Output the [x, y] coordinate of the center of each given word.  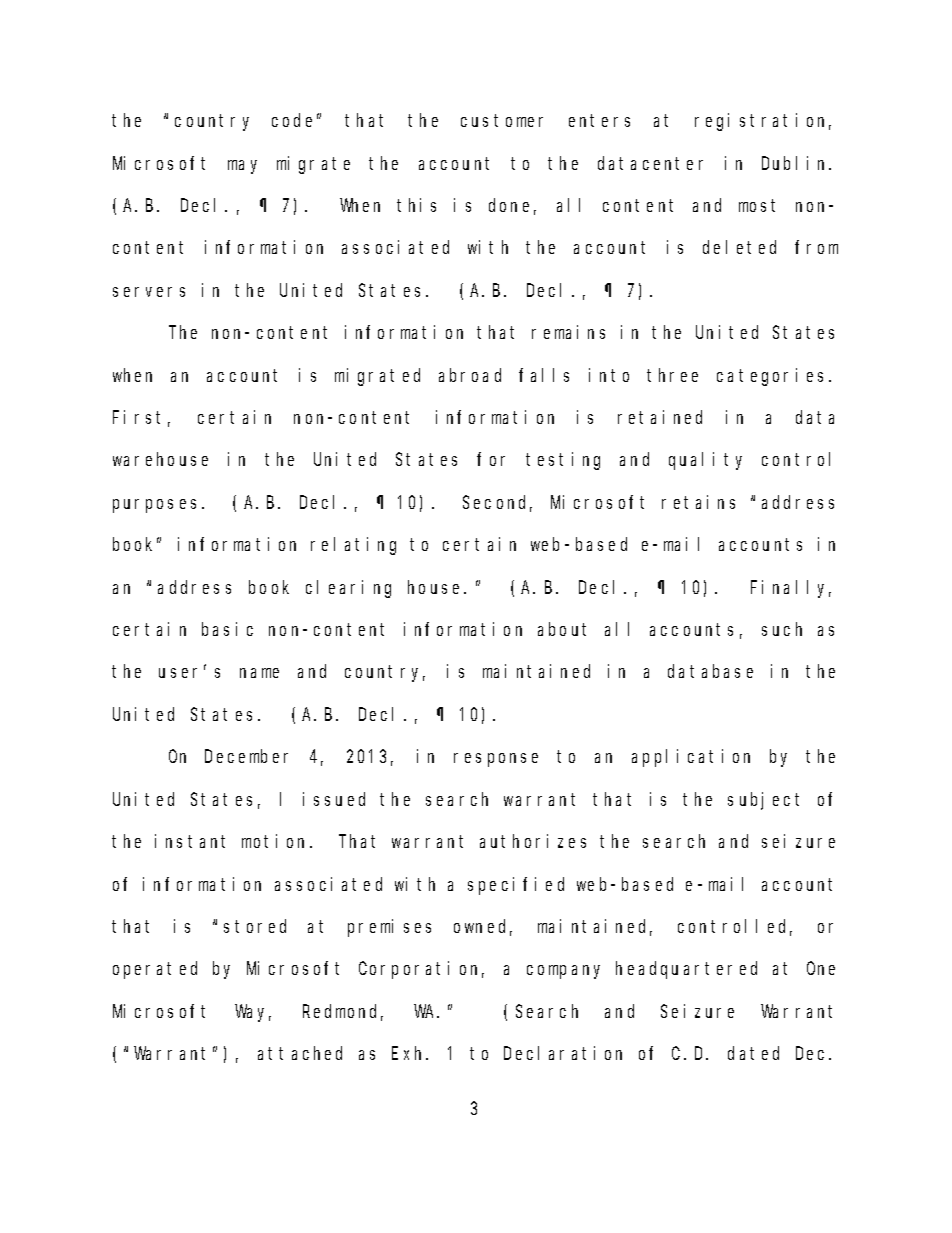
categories [773, 377]
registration [763, 122]
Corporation [421, 970]
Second [497, 503]
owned [483, 927]
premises [389, 928]
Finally [791, 589]
